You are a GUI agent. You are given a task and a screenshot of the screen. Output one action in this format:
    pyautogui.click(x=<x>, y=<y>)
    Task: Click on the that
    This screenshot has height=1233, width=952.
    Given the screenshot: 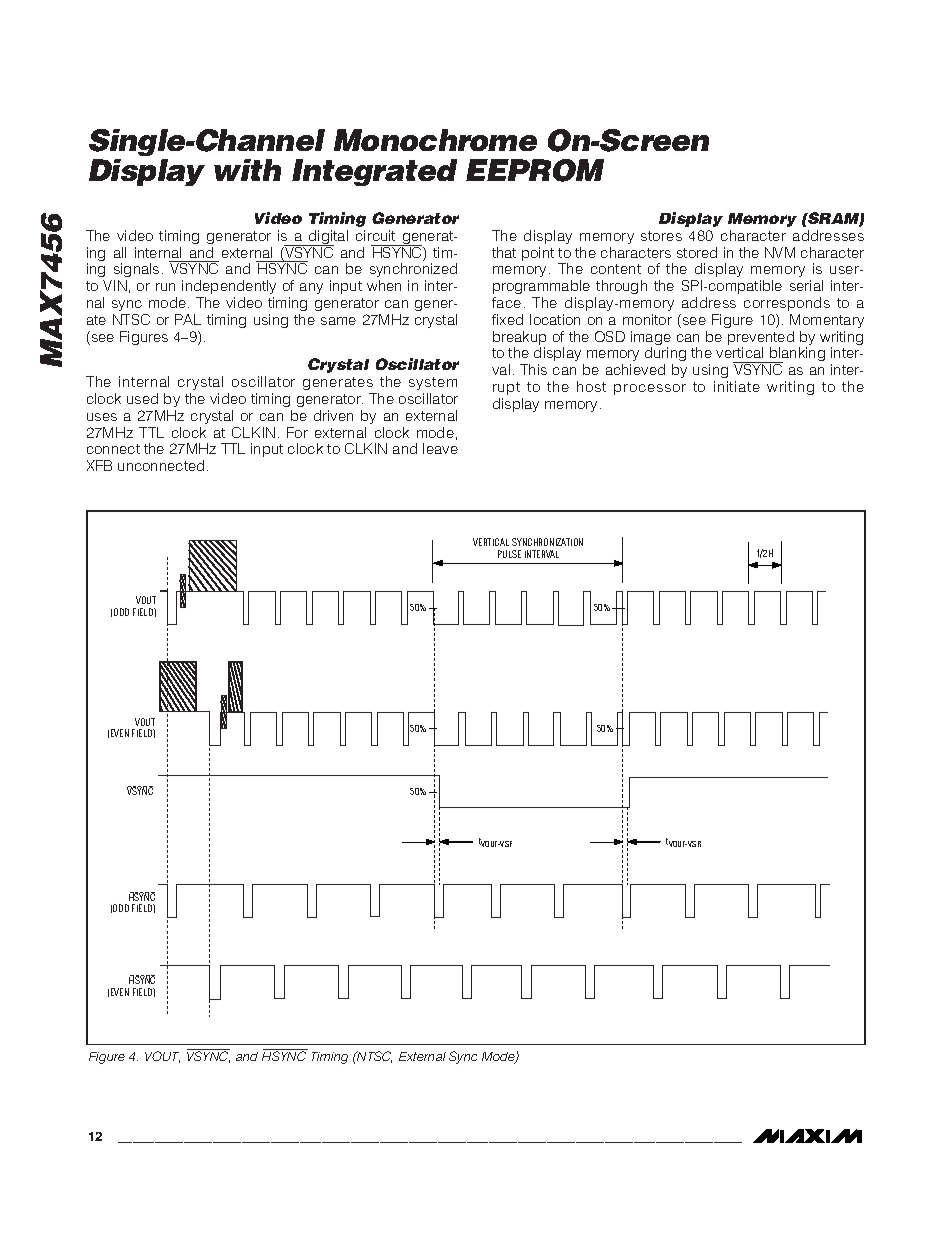 What is the action you would take?
    pyautogui.click(x=504, y=252)
